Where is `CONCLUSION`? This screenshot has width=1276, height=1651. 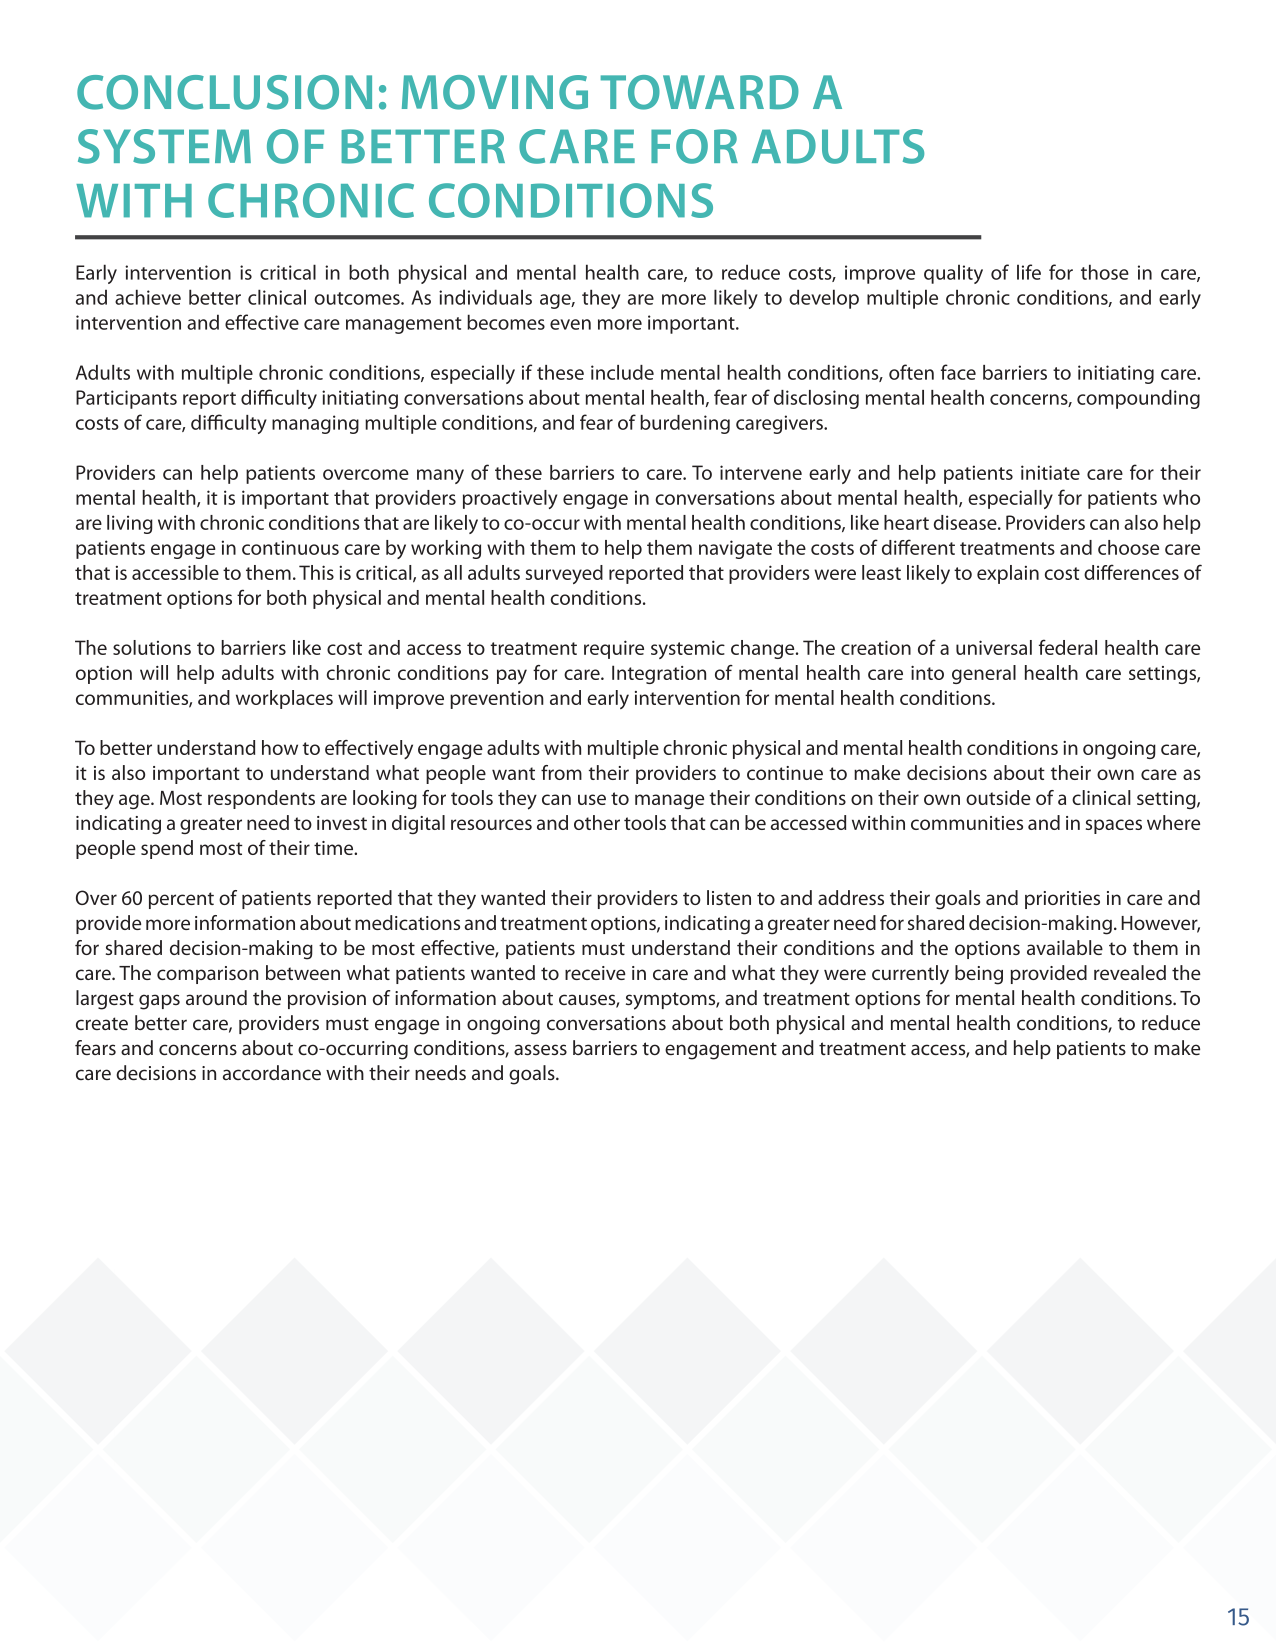 CONCLUSION is located at coordinates (224, 92).
